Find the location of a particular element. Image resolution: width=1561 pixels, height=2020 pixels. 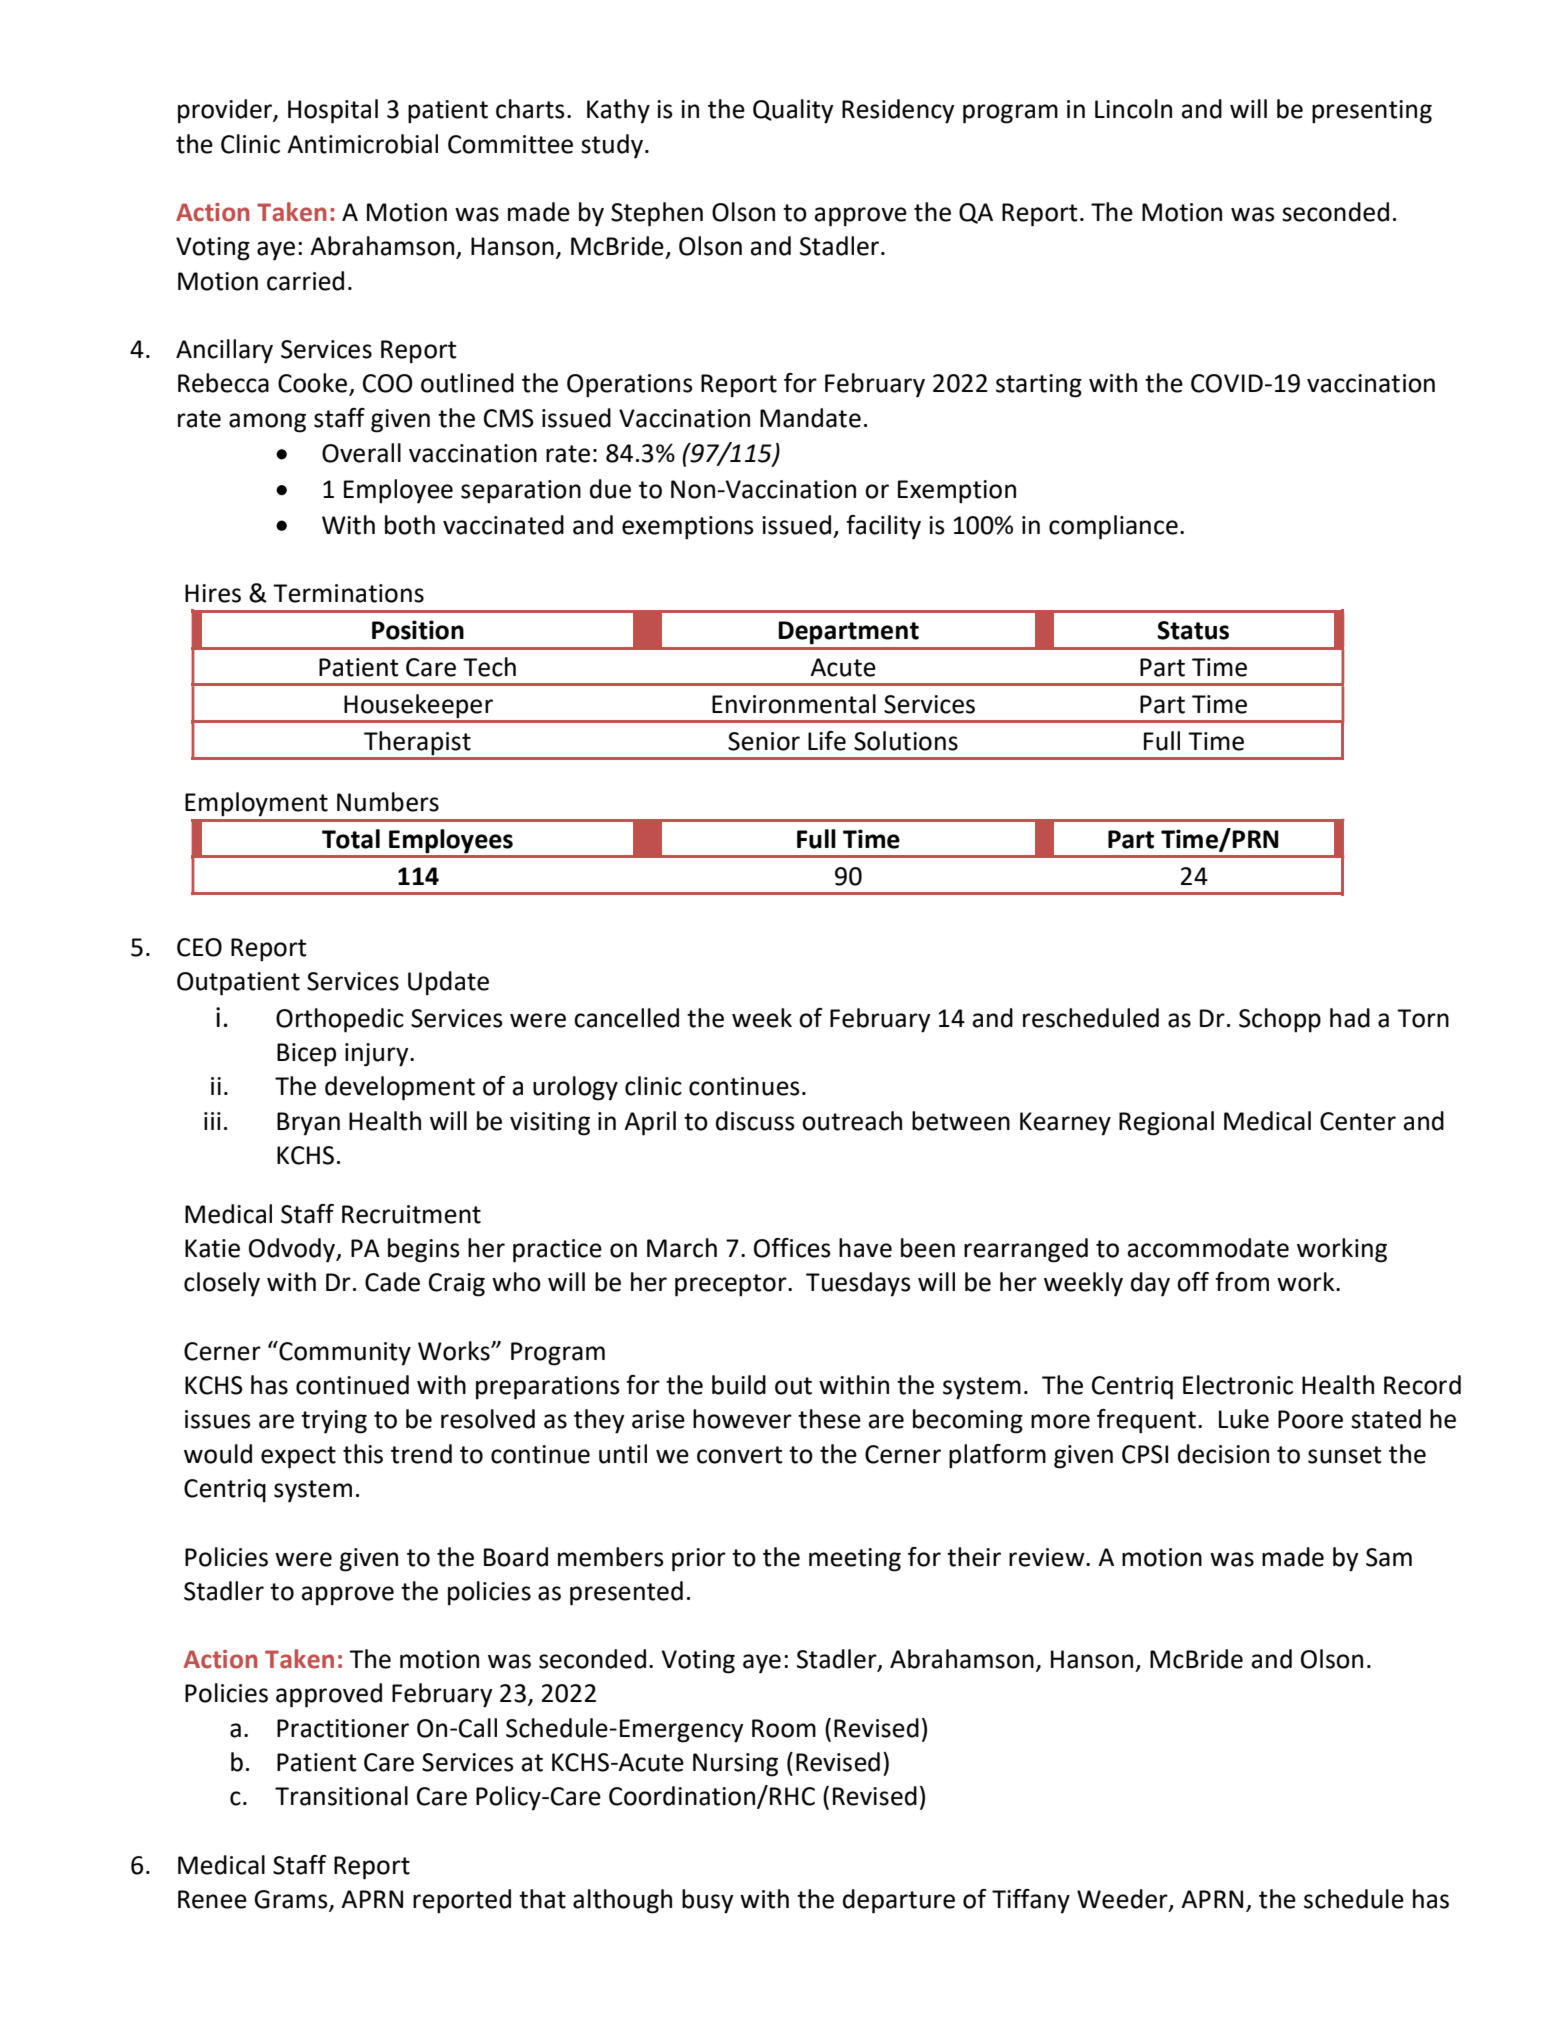

Orthopedic is located at coordinates (340, 1020).
